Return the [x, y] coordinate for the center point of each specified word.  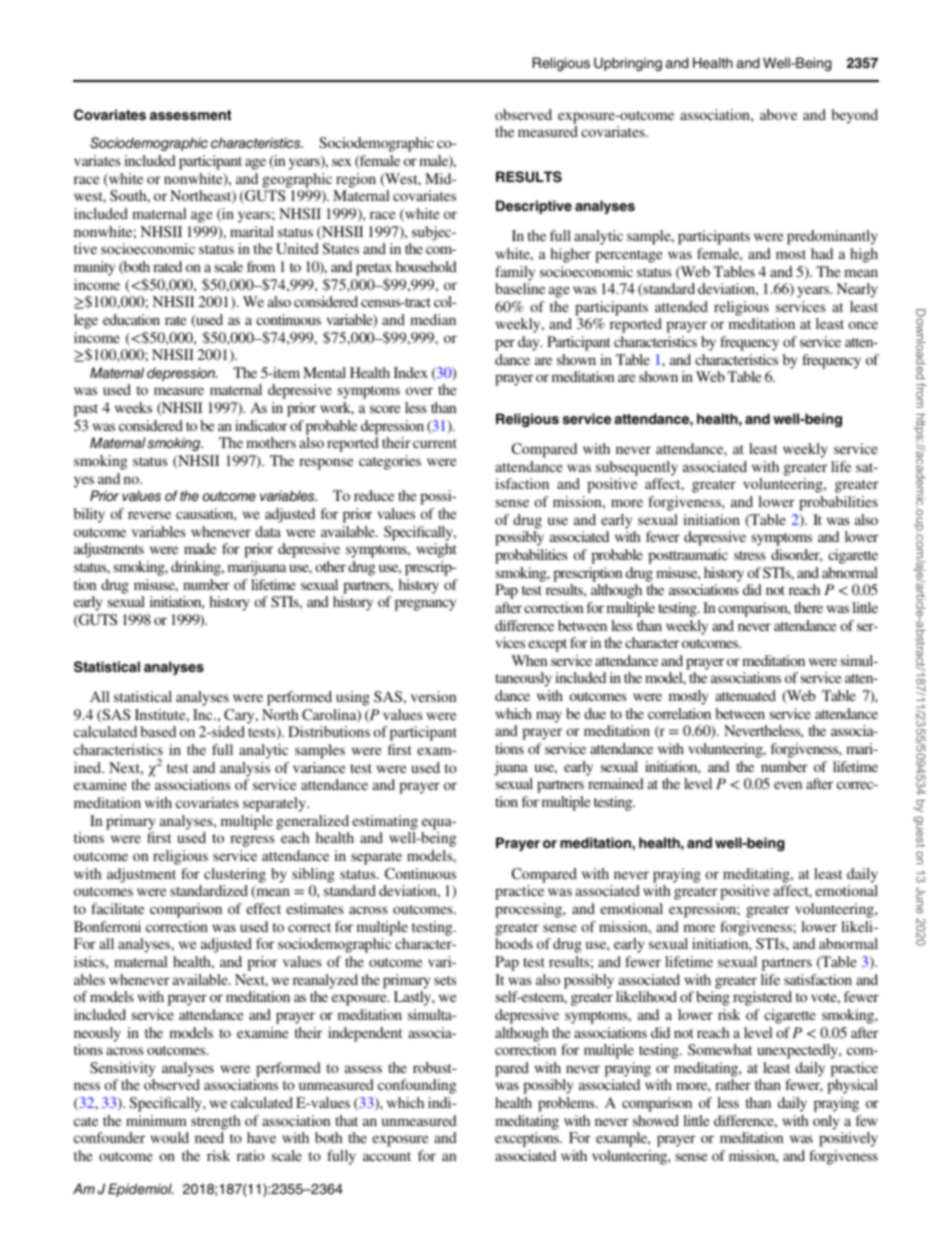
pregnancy [425, 605]
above [778, 114]
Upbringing [628, 64]
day [530, 343]
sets [445, 980]
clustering [235, 875]
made [200, 548]
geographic [297, 180]
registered [762, 998]
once [863, 325]
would [170, 1137]
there [808, 607]
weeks [133, 407]
